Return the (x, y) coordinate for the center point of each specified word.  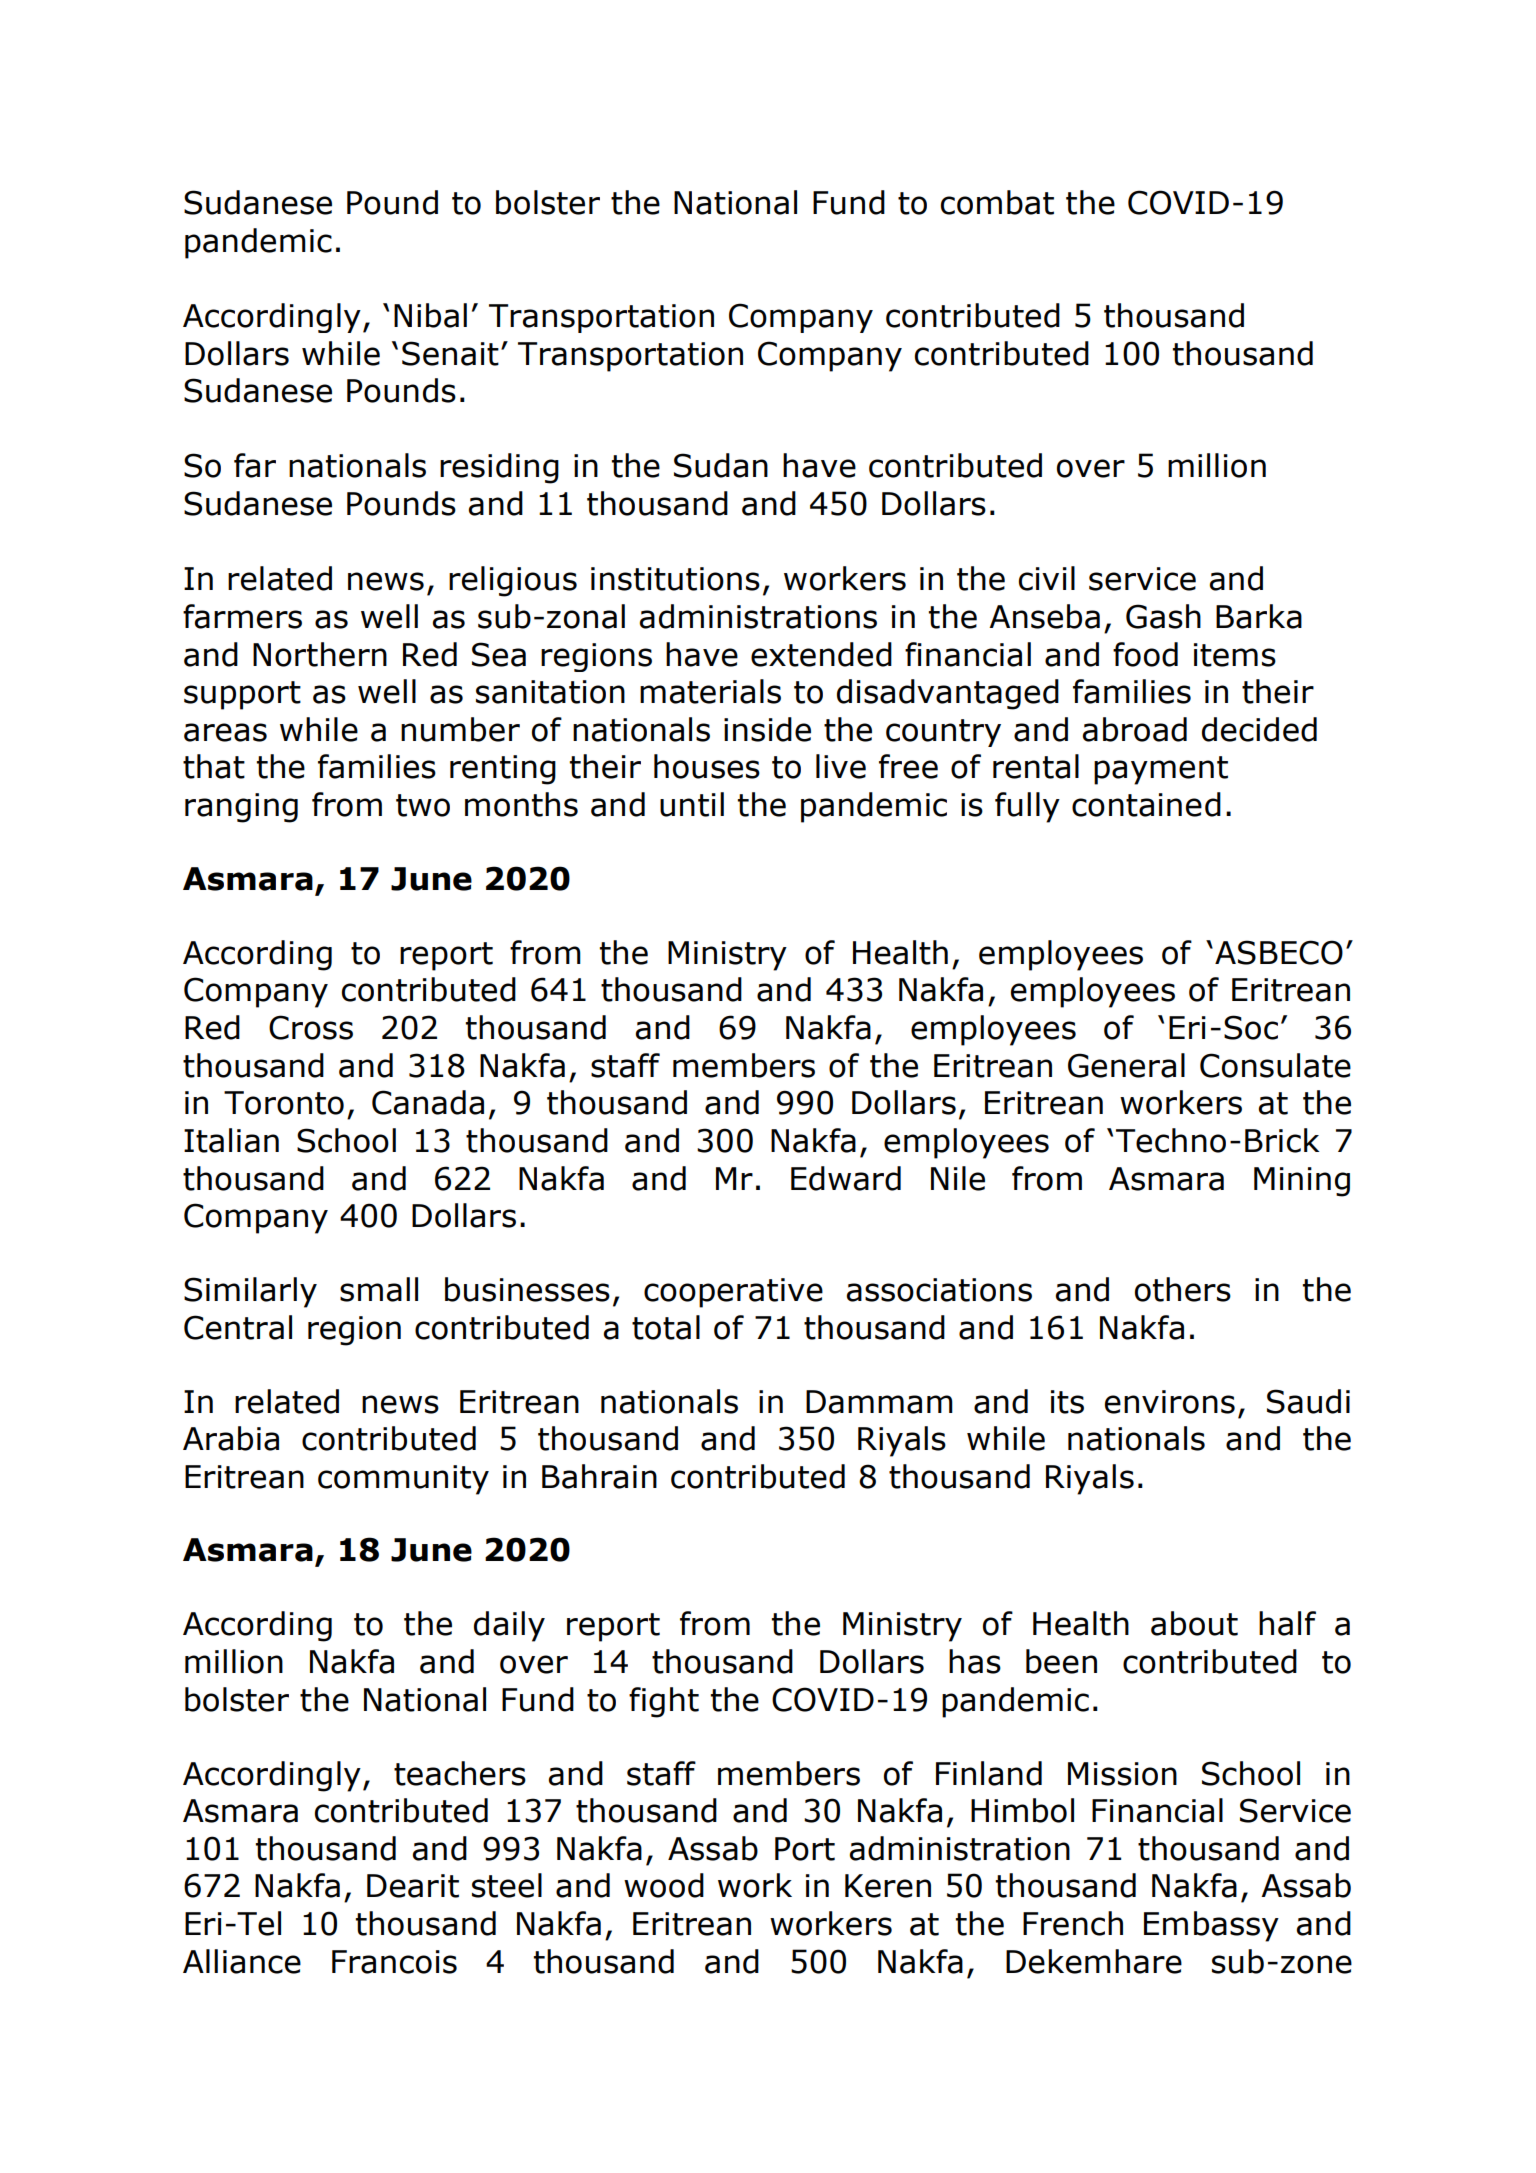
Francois (394, 1962)
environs (1170, 1402)
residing (499, 468)
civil (1047, 578)
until (692, 804)
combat (997, 202)
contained (1146, 804)
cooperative (733, 1293)
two (423, 805)
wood (664, 1885)
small (379, 1289)
